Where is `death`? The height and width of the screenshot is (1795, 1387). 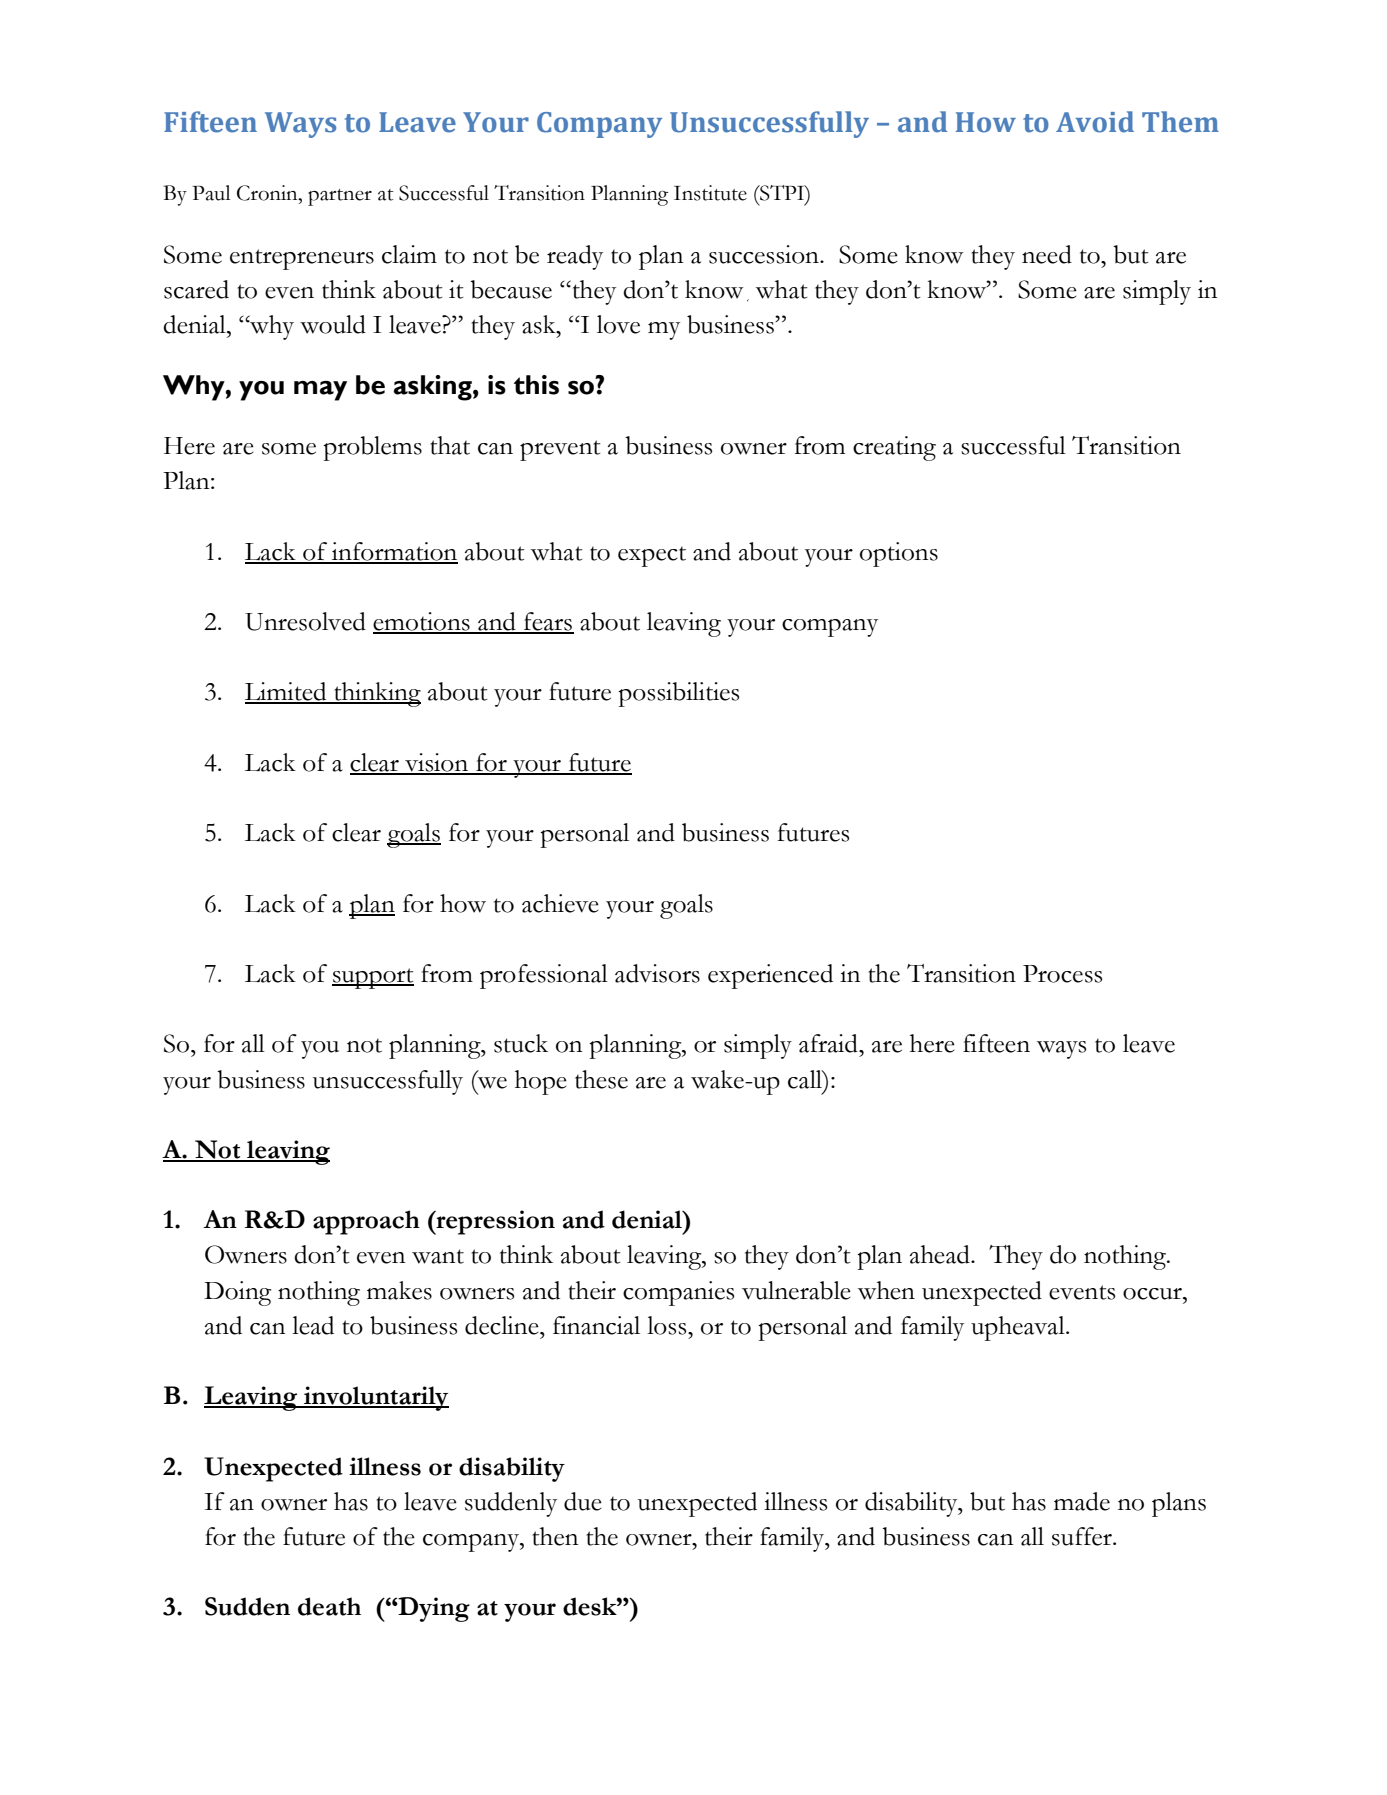 death is located at coordinates (329, 1606).
